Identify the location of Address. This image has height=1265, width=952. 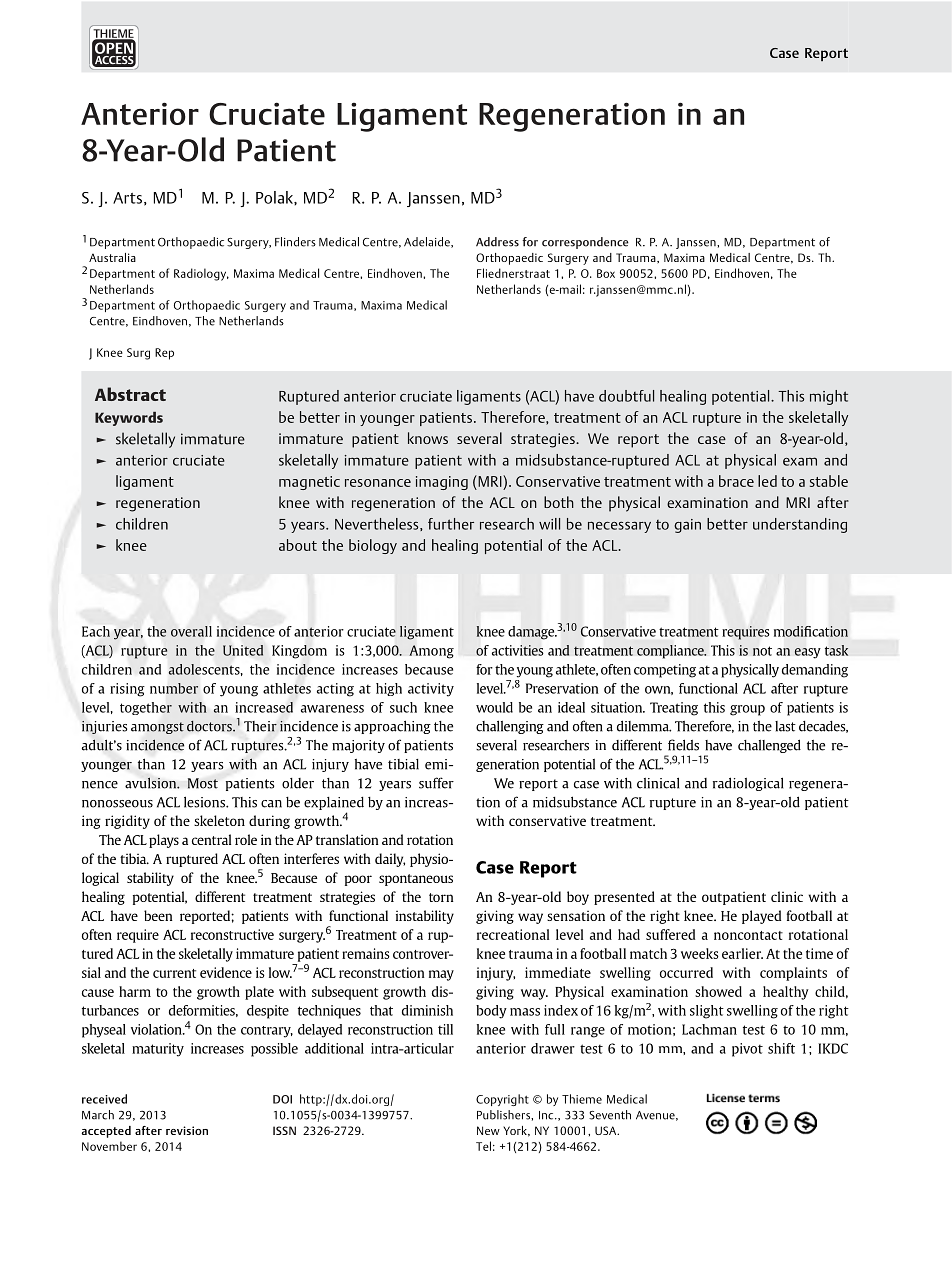
(497, 242).
